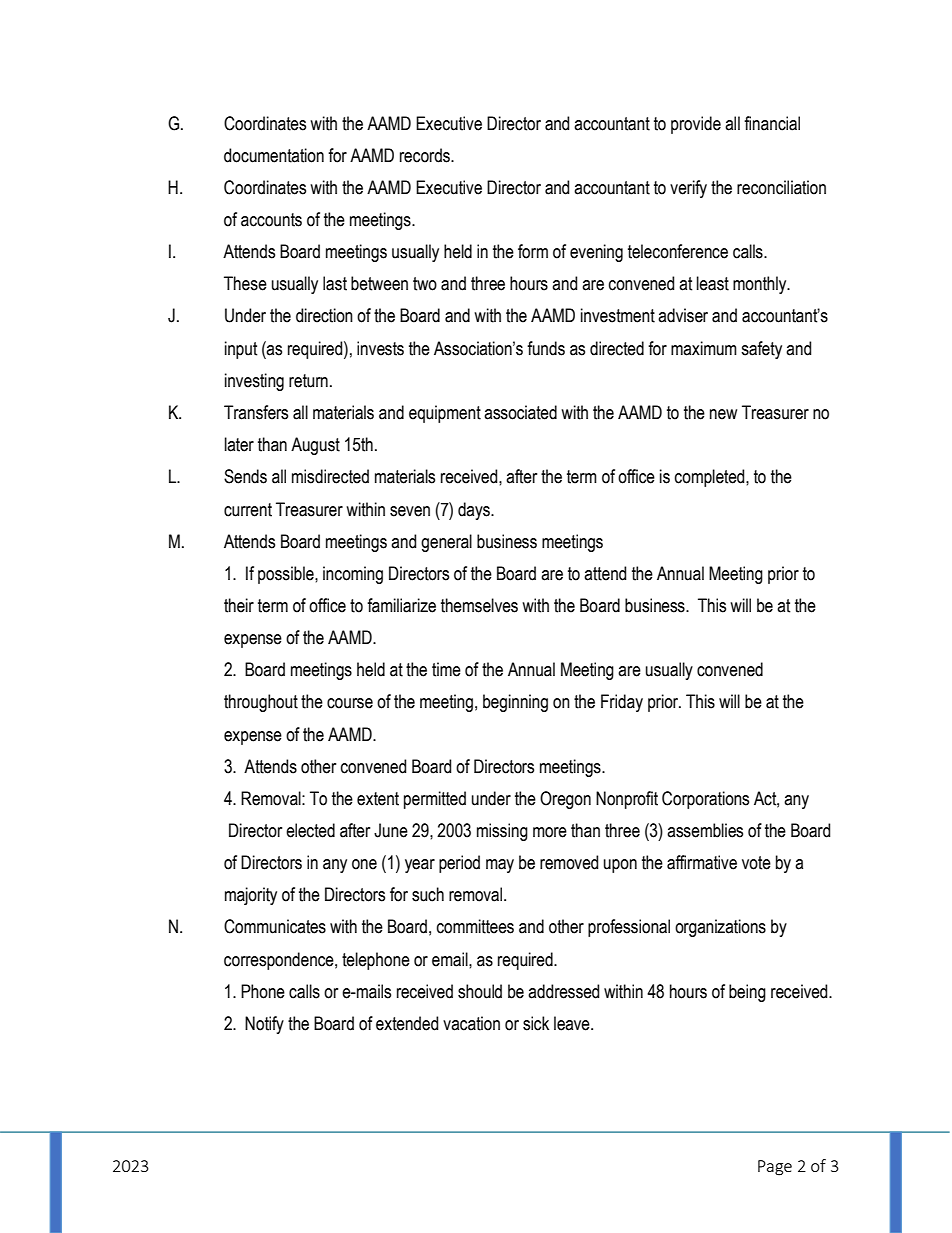 The image size is (952, 1233). What do you see at coordinates (426, 155) in the document?
I see `records` at bounding box center [426, 155].
